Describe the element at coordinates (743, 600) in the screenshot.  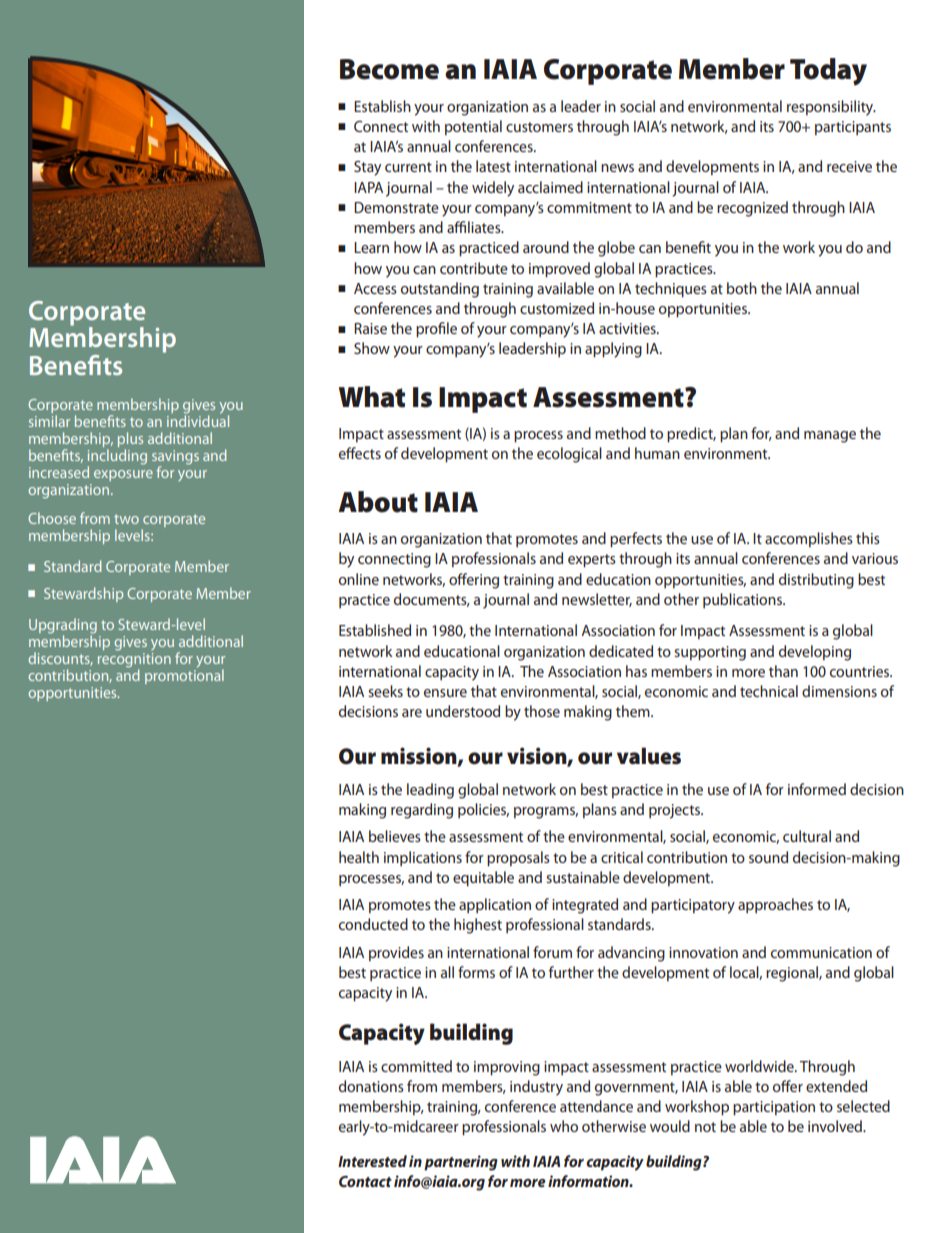
I see `publications` at that location.
